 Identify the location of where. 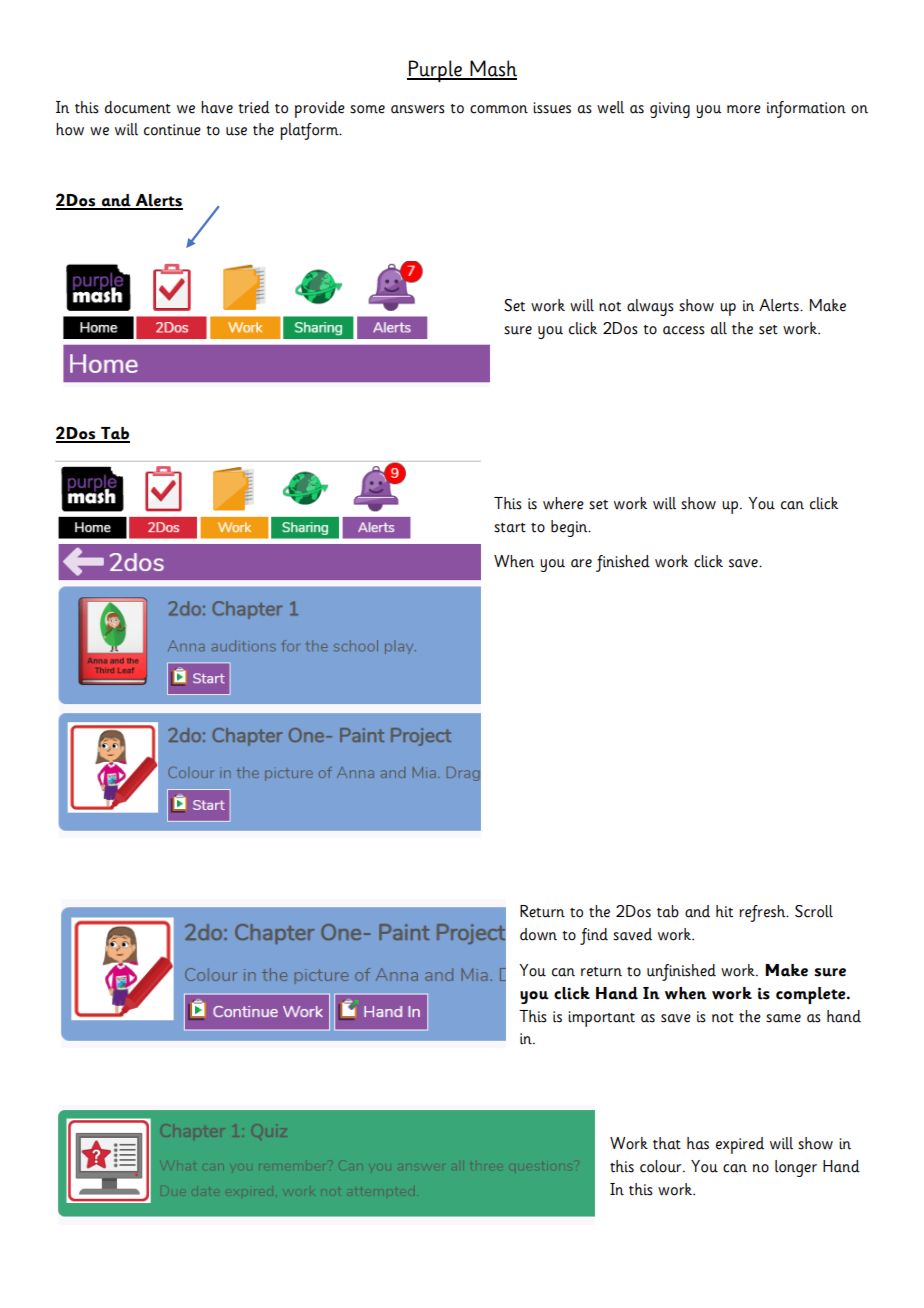
(563, 503).
